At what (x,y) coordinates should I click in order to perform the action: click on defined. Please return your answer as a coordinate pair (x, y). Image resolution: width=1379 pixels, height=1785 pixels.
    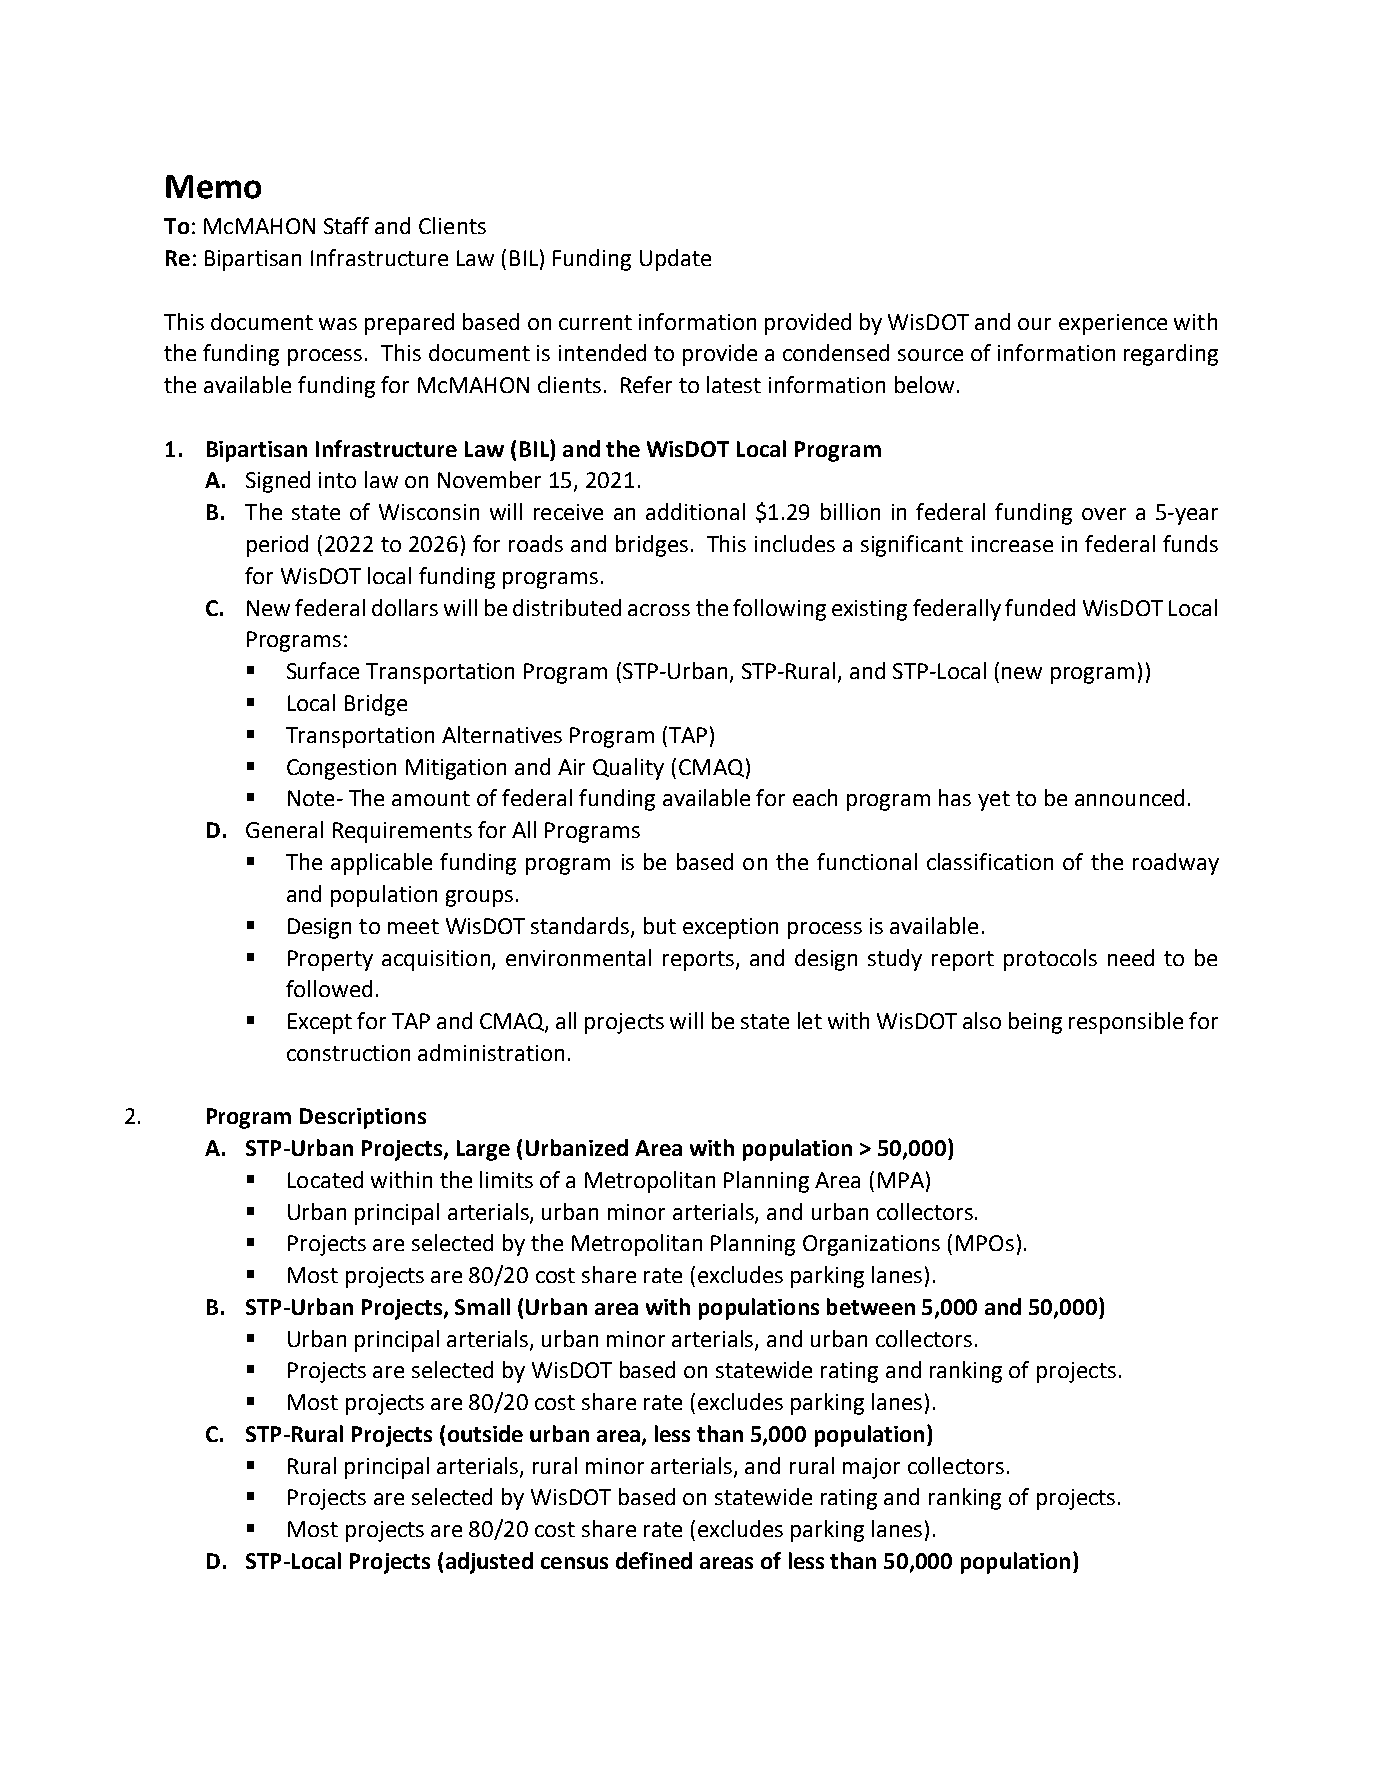
    Looking at the image, I should click on (654, 1560).
